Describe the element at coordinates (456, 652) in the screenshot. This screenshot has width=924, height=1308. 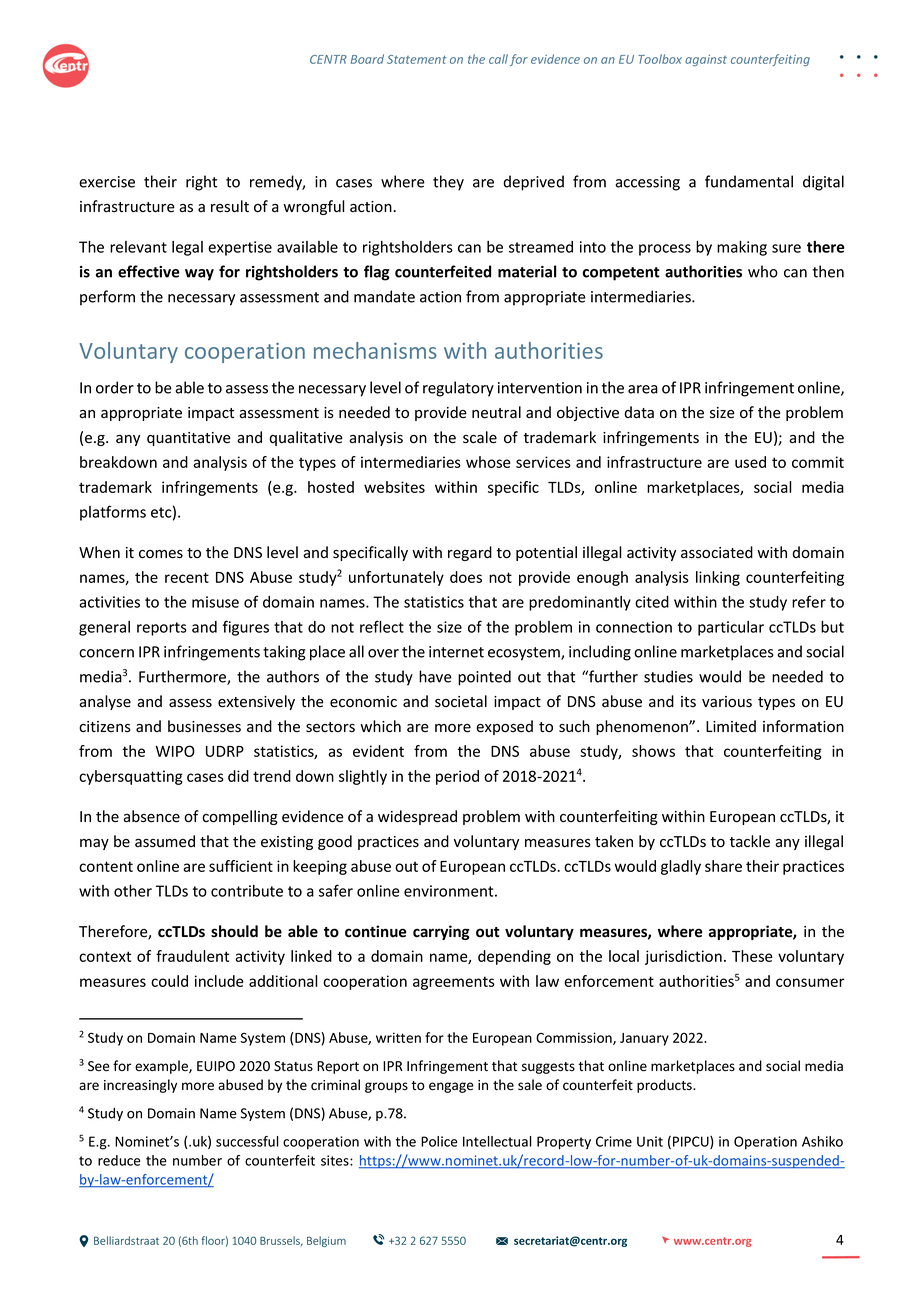
I see `internet` at that location.
